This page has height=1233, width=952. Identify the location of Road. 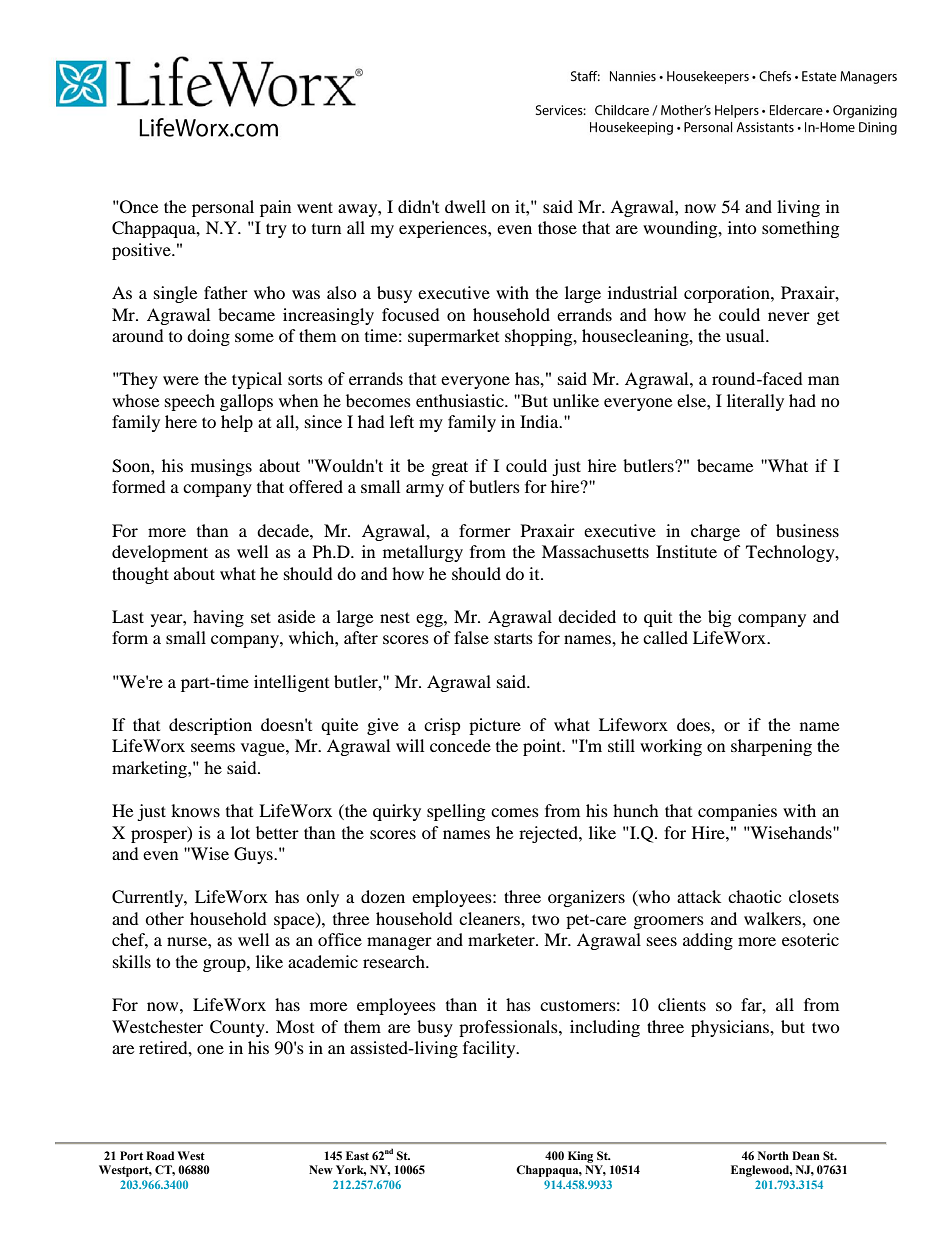
(160, 1155).
